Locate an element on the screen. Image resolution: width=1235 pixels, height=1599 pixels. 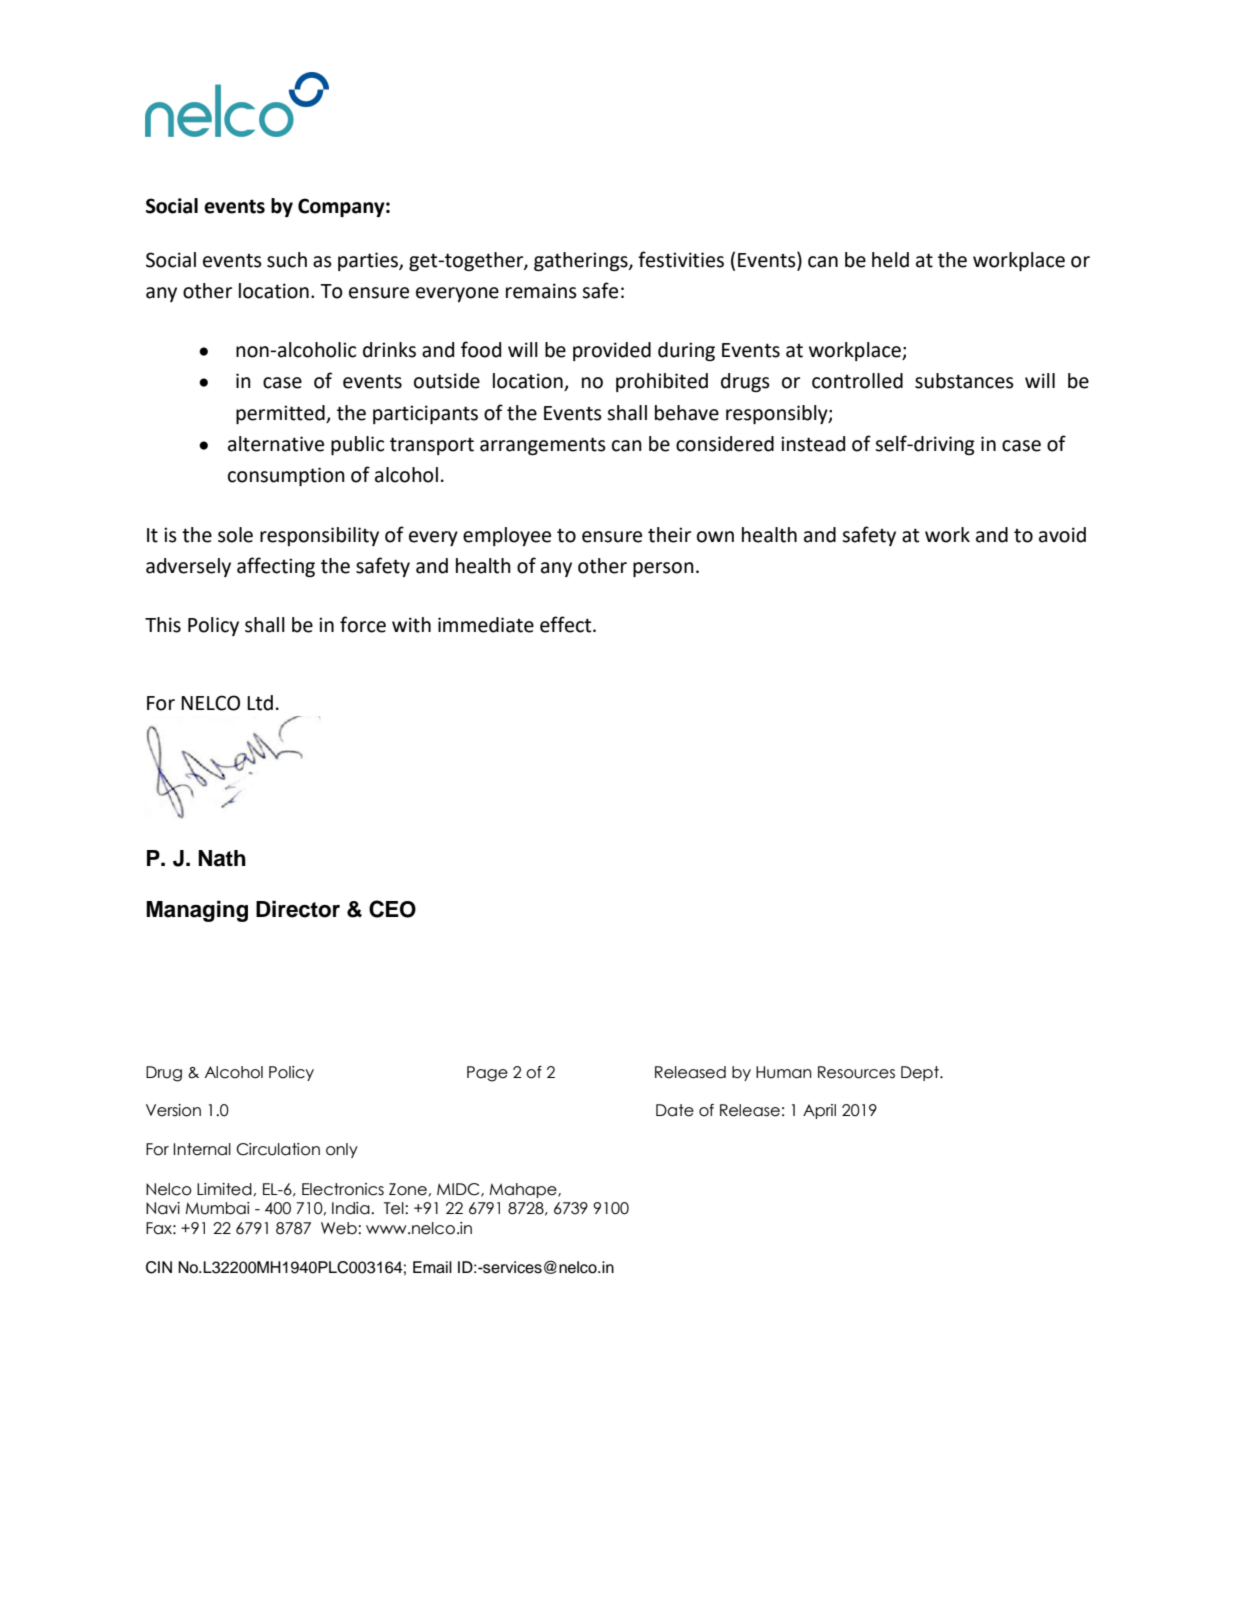
such is located at coordinates (287, 260).
